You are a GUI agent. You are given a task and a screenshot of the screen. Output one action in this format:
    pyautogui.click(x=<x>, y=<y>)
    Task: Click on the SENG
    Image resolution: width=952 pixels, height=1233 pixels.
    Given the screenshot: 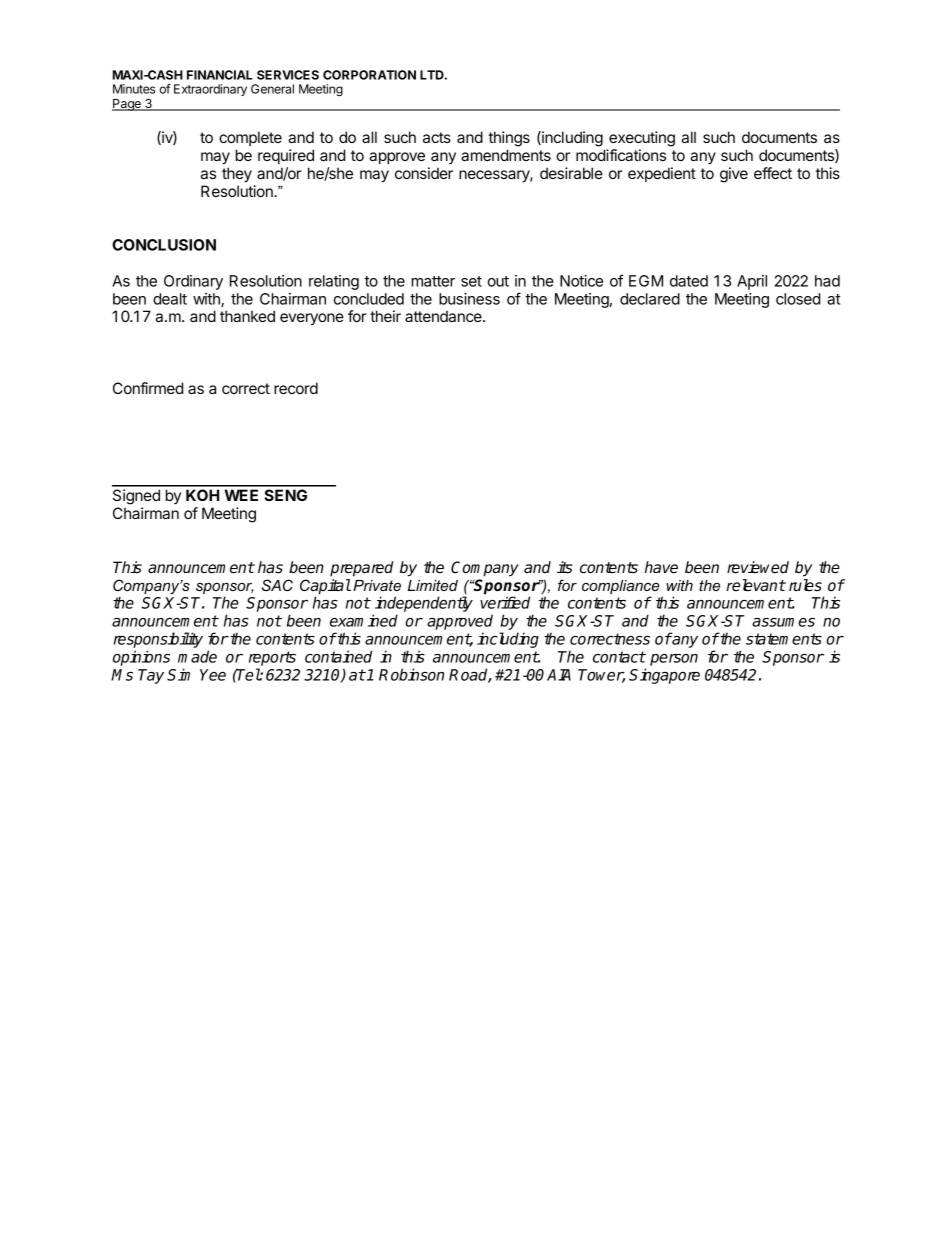 What is the action you would take?
    pyautogui.click(x=285, y=495)
